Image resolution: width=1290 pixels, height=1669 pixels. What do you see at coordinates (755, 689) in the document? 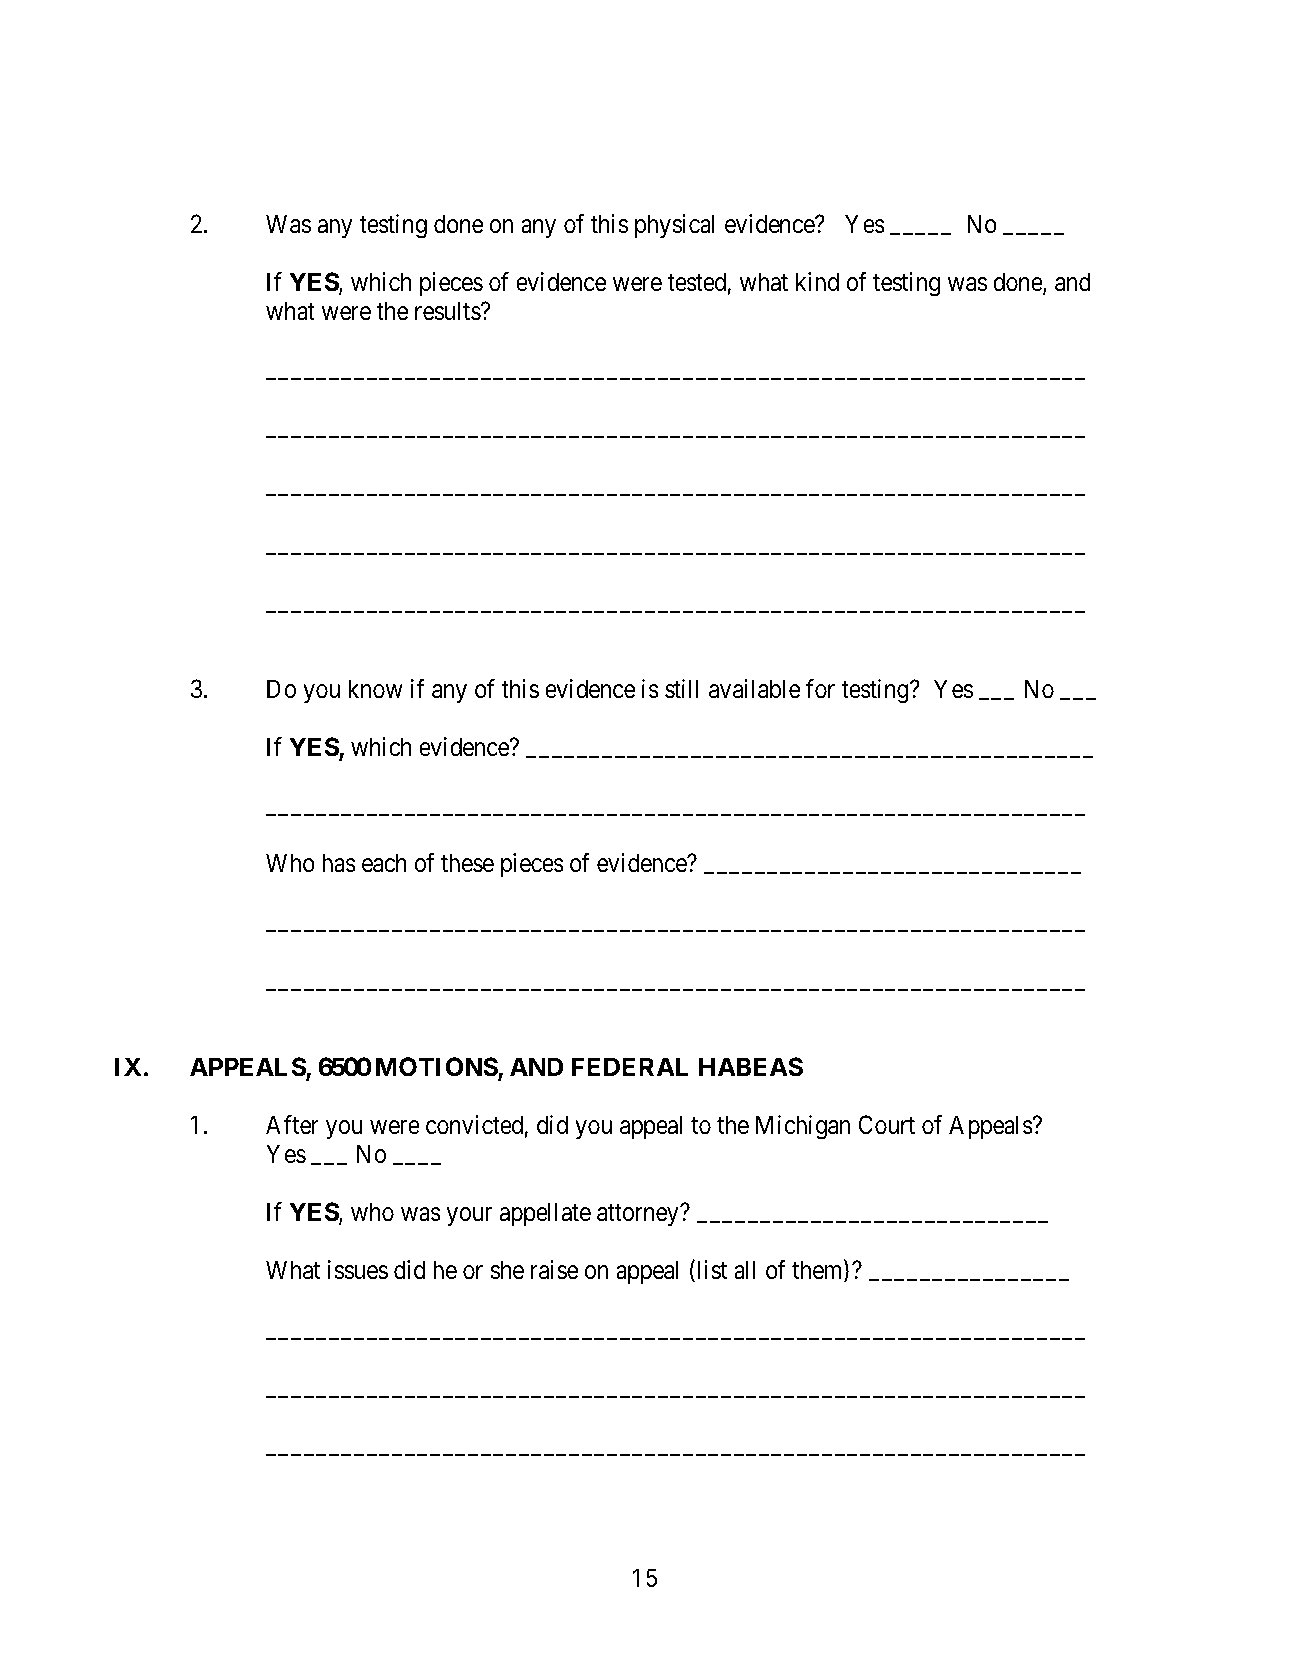
I see `available` at bounding box center [755, 689].
